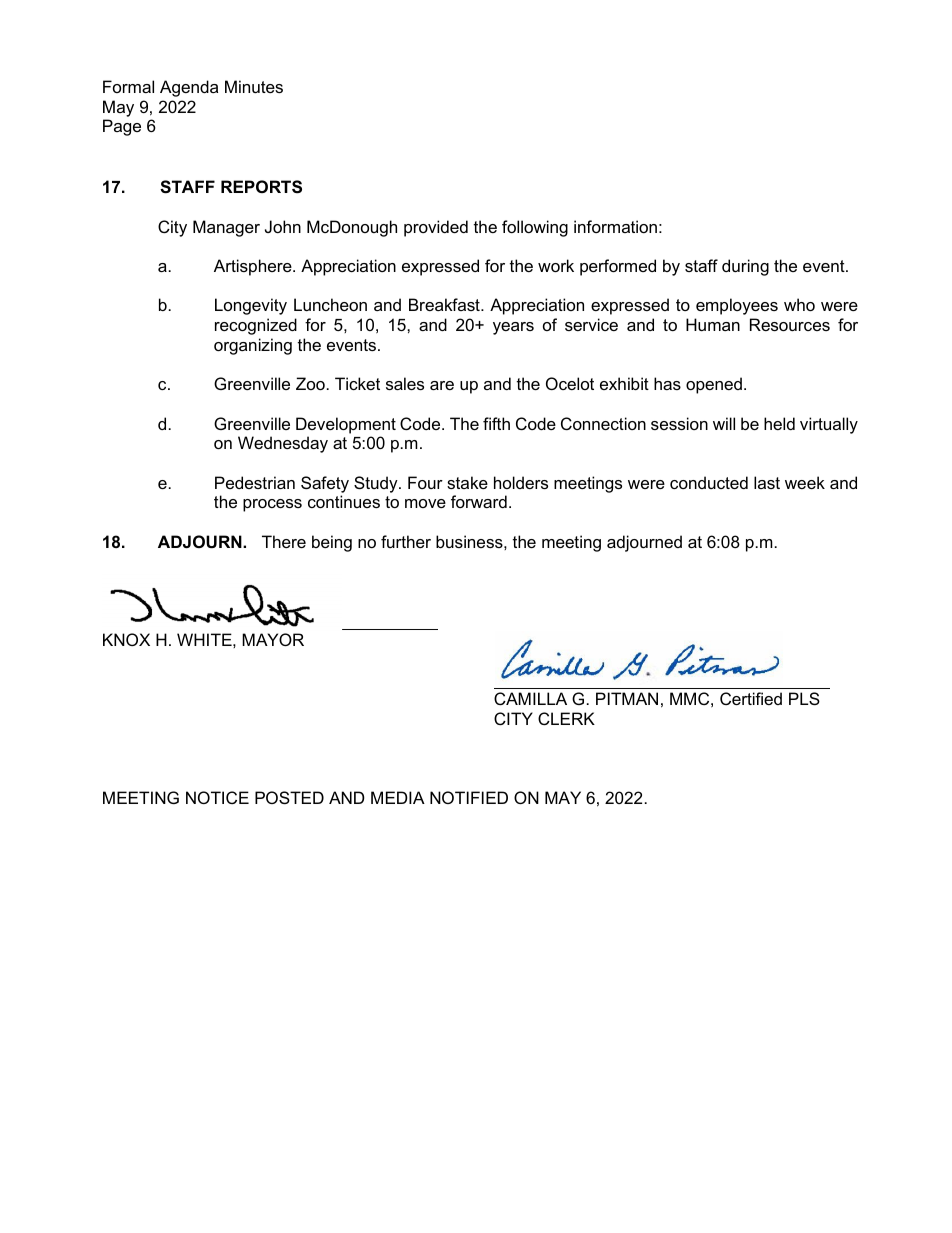 This screenshot has width=952, height=1233. What do you see at coordinates (283, 444) in the screenshot?
I see `Wednesday` at bounding box center [283, 444].
